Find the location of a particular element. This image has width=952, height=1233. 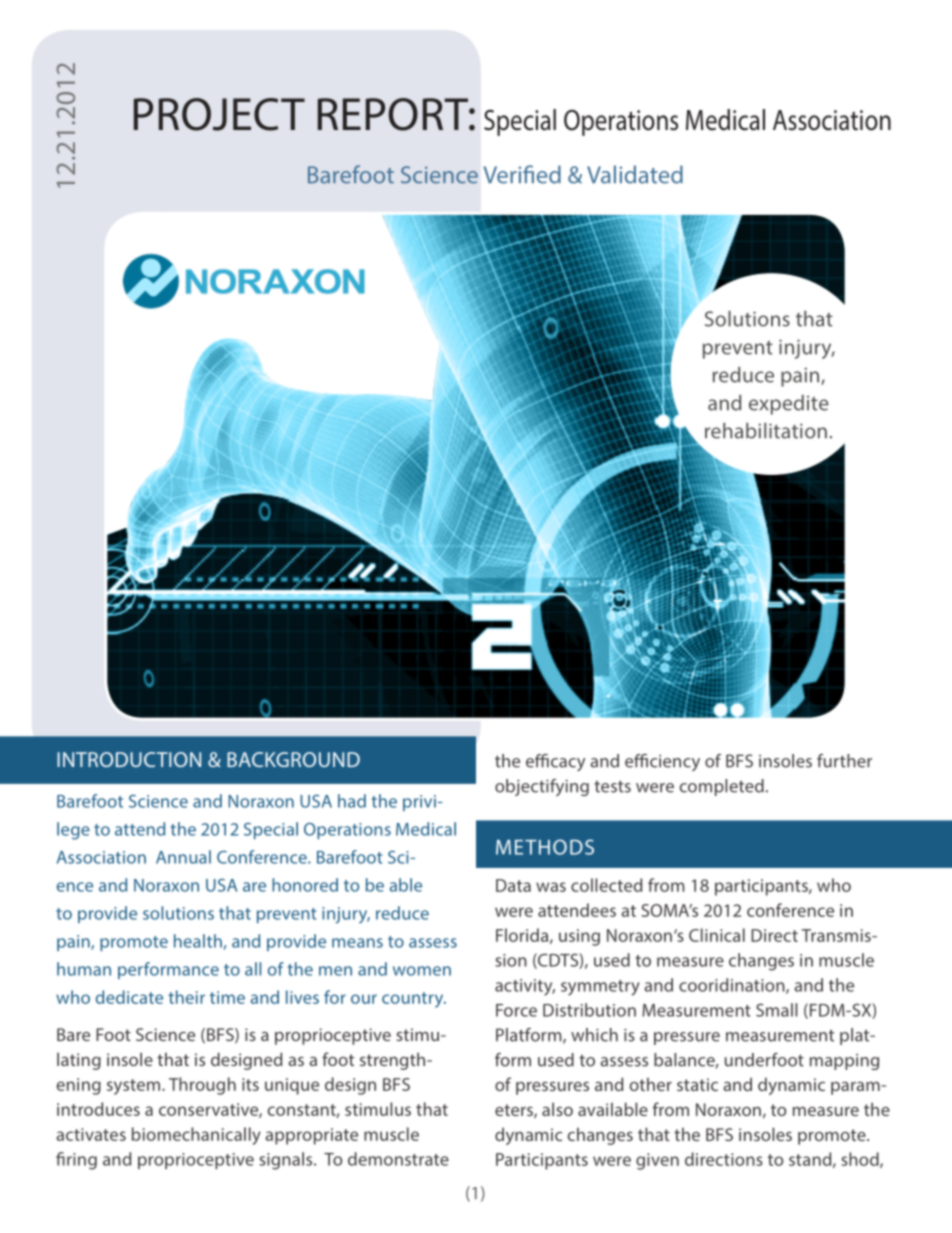

demonstrate is located at coordinates (398, 1159).
